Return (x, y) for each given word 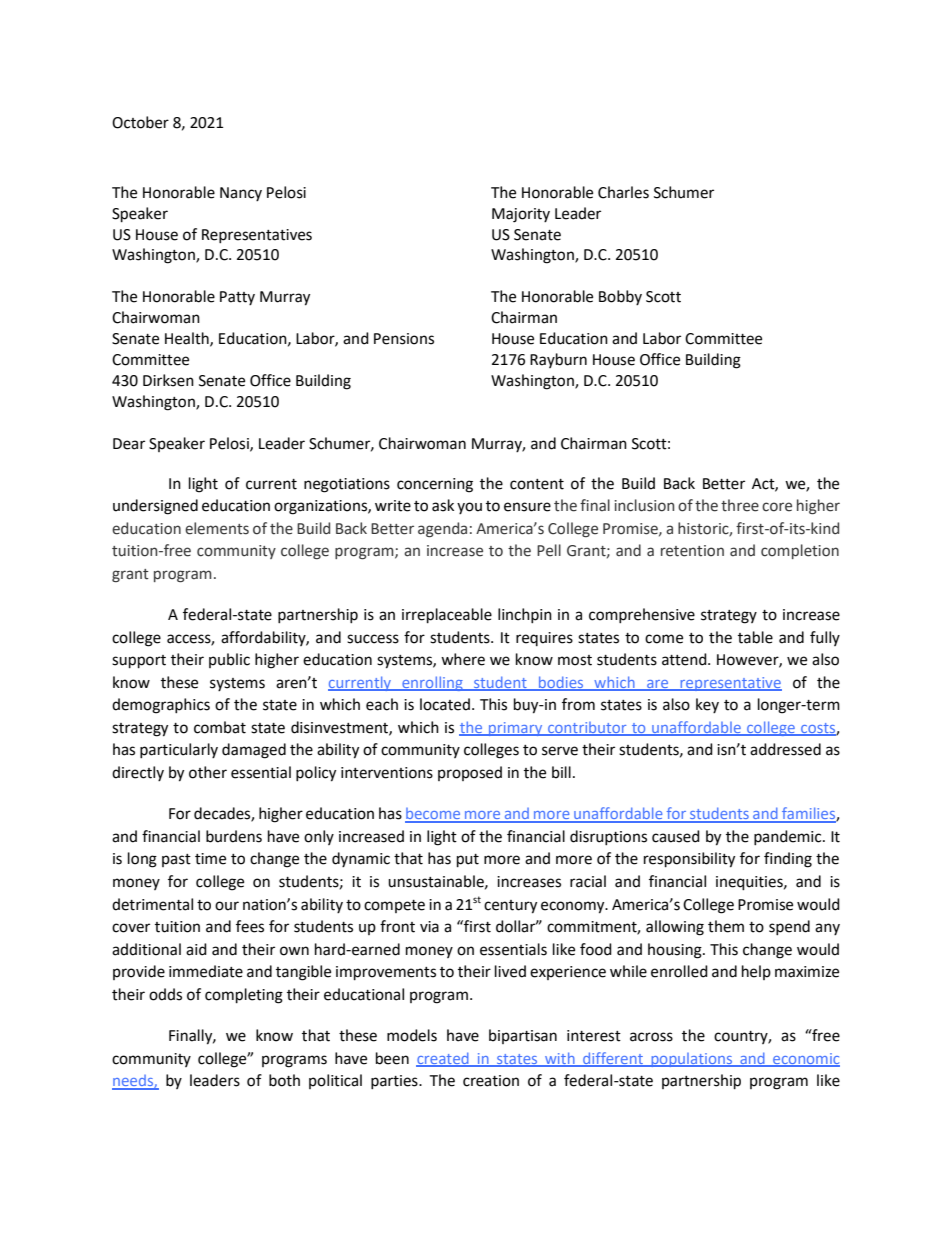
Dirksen (168, 380)
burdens (234, 836)
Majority (521, 215)
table (755, 637)
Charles (623, 192)
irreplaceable (447, 616)
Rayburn (558, 360)
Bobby (620, 297)
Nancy (241, 194)
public (229, 660)
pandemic (789, 837)
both (284, 1080)
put (468, 861)
